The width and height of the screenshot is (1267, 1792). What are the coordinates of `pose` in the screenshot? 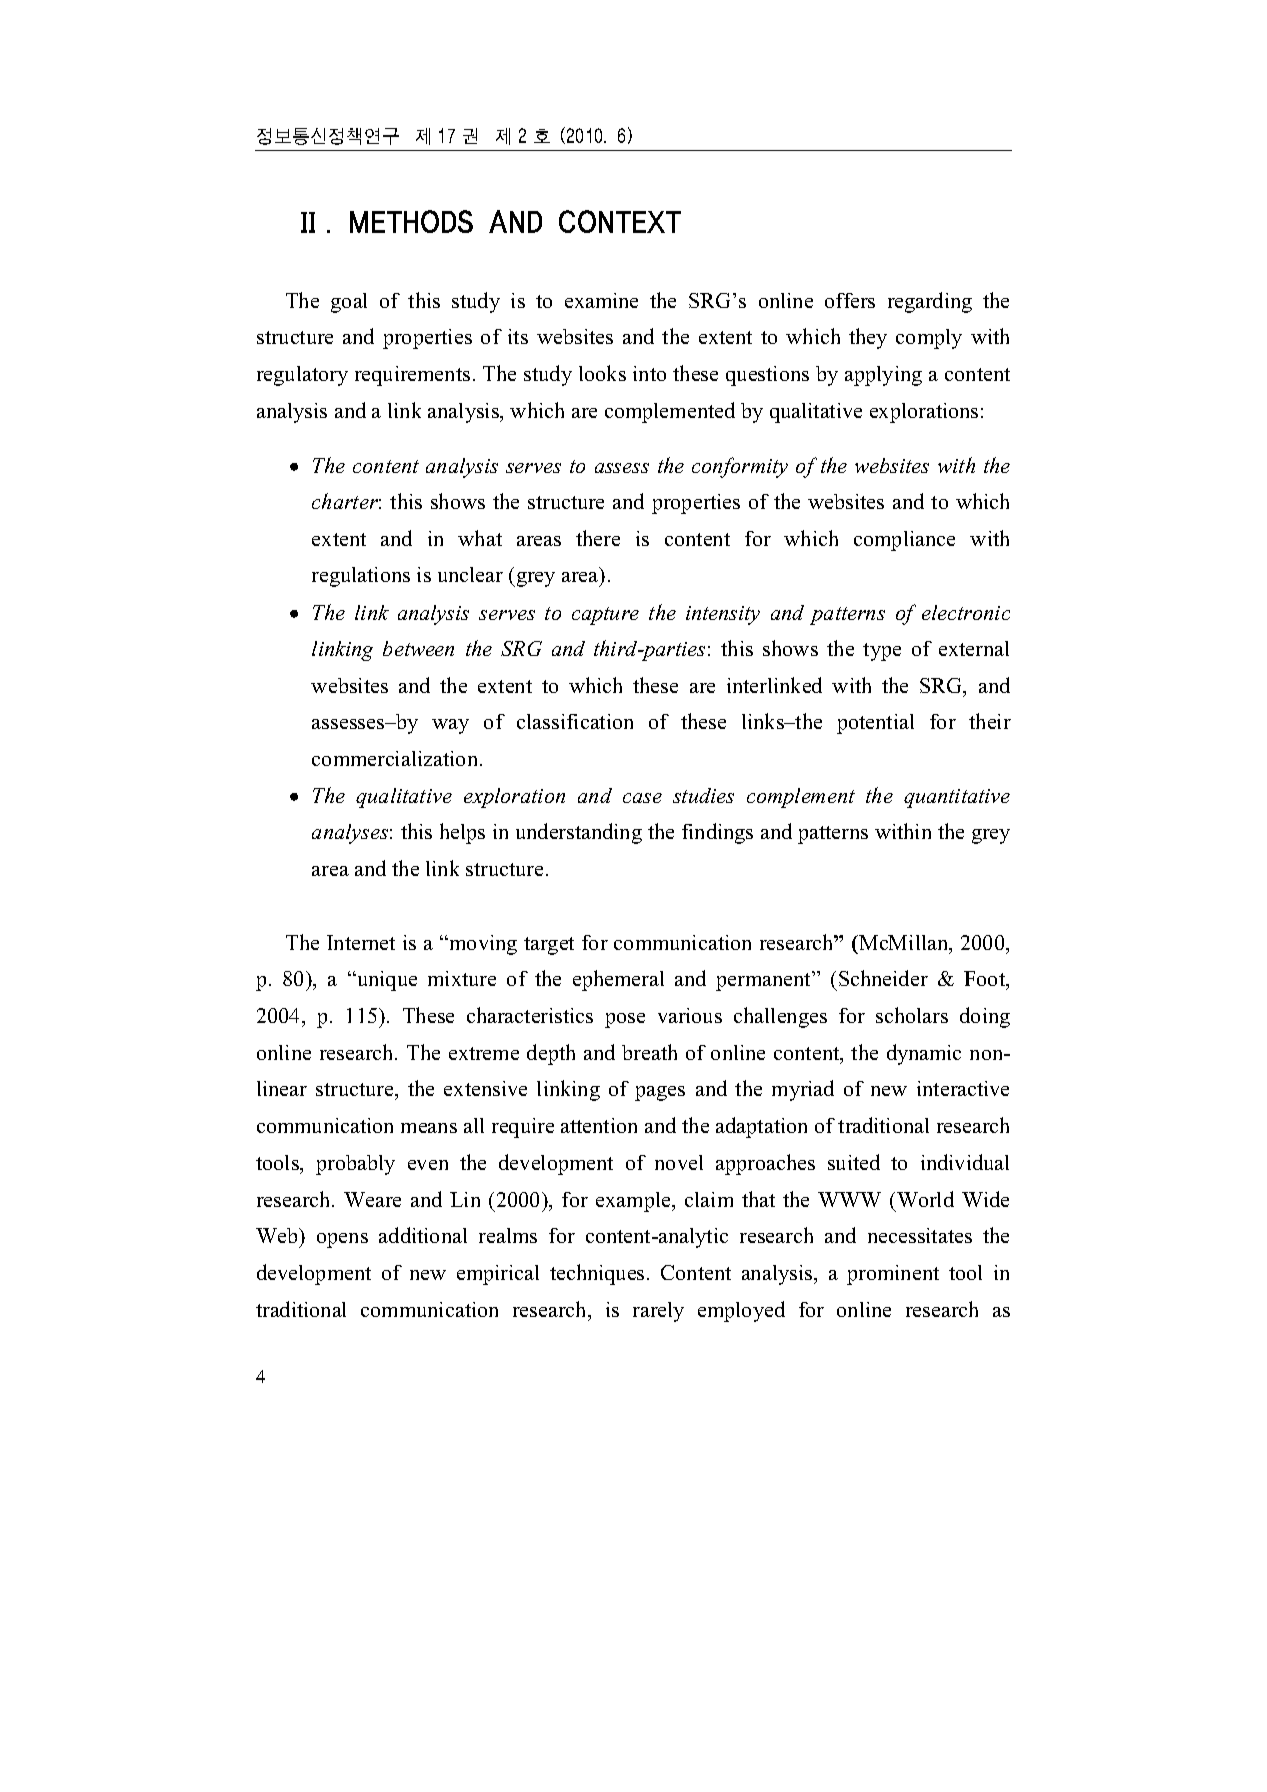 It's located at (625, 1020).
